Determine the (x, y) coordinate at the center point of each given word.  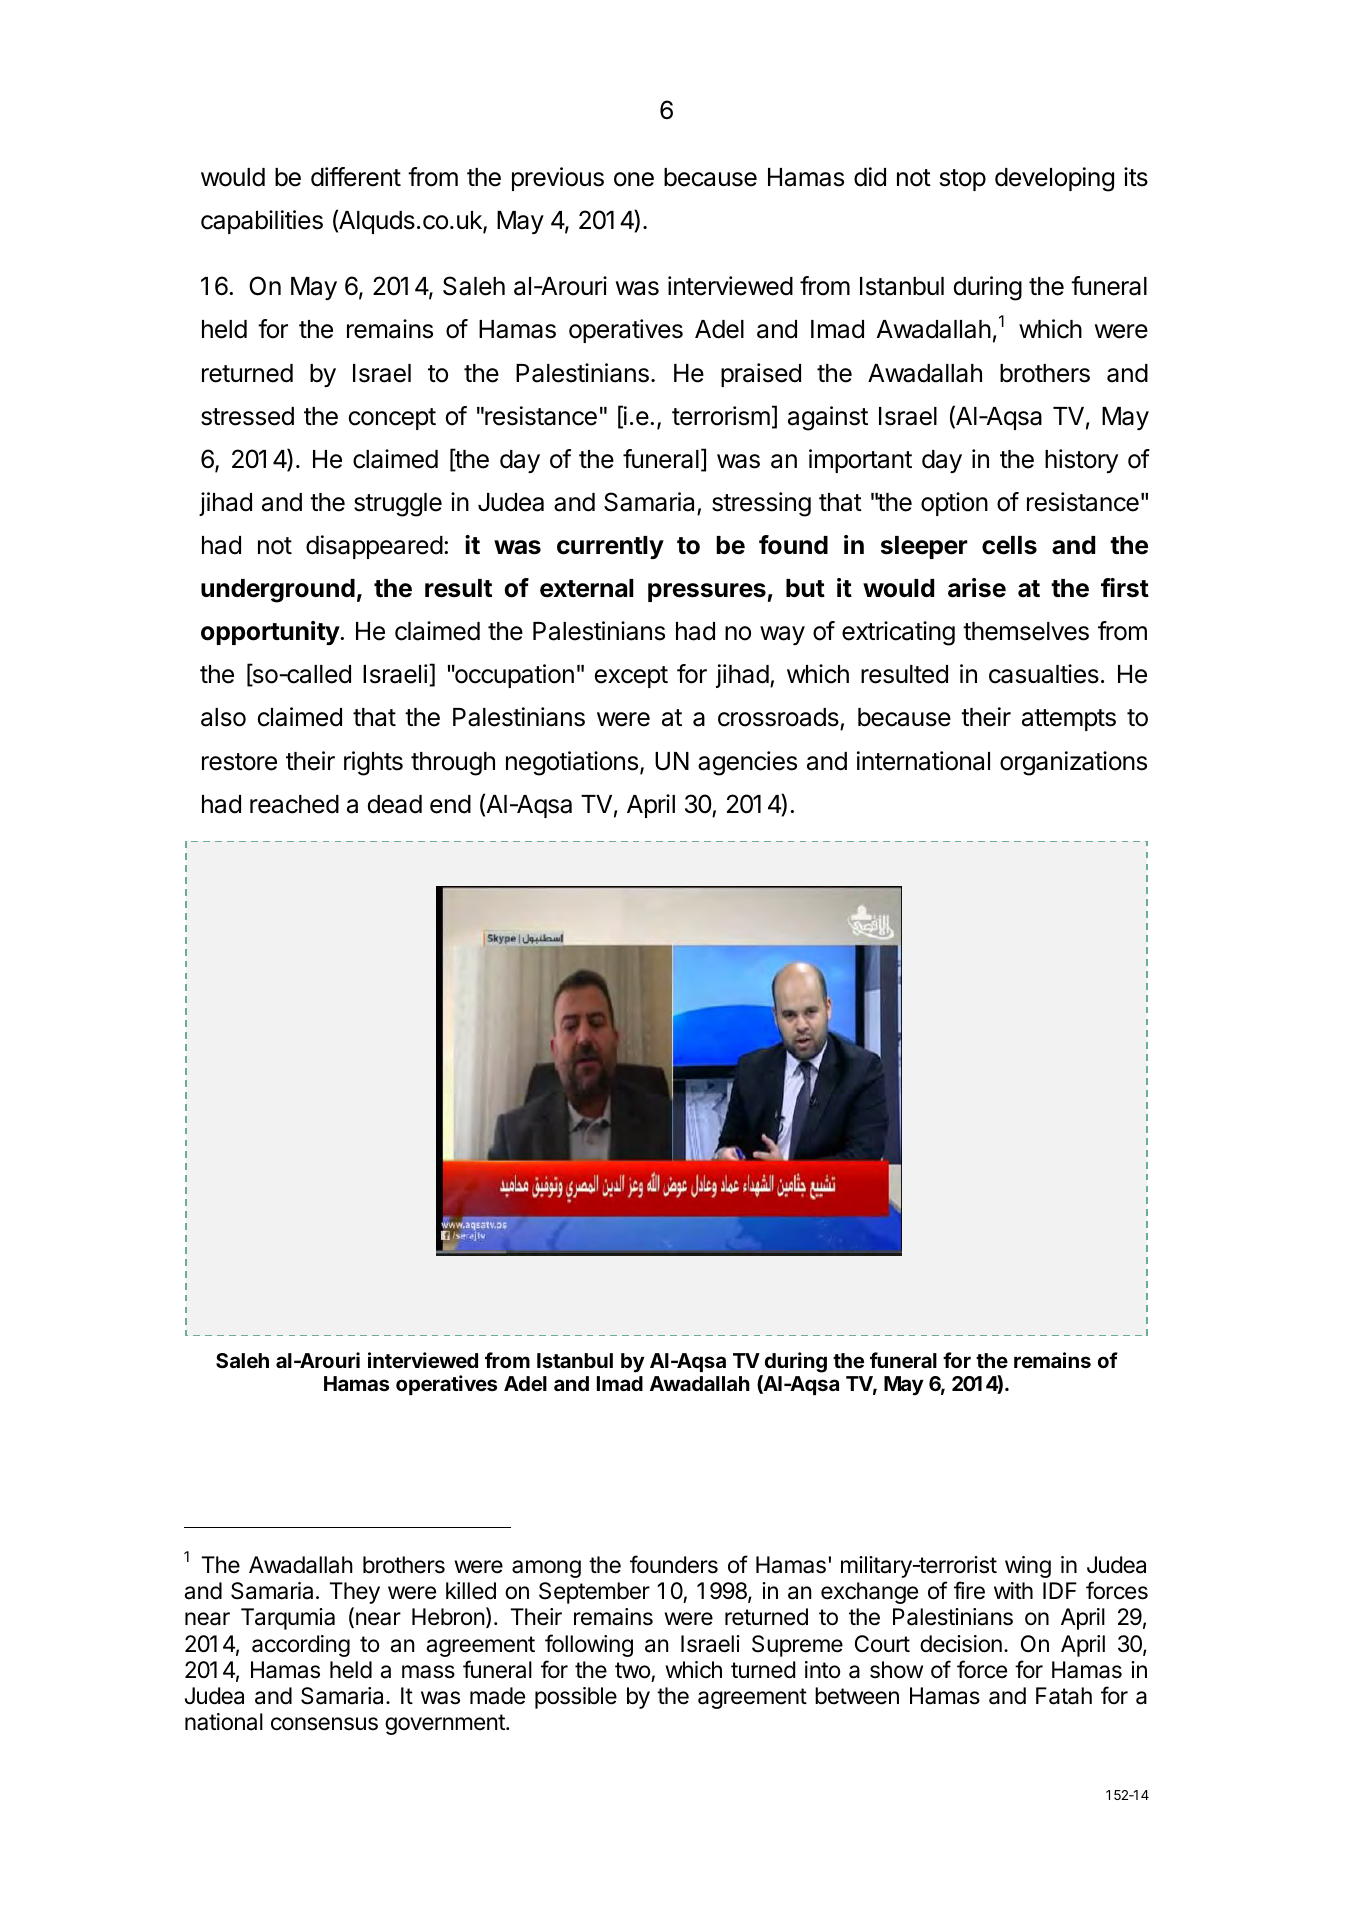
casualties (1044, 674)
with (1013, 1590)
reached (294, 804)
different (356, 177)
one (634, 179)
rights (373, 763)
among (546, 1569)
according (301, 1646)
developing (1054, 179)
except (631, 677)
